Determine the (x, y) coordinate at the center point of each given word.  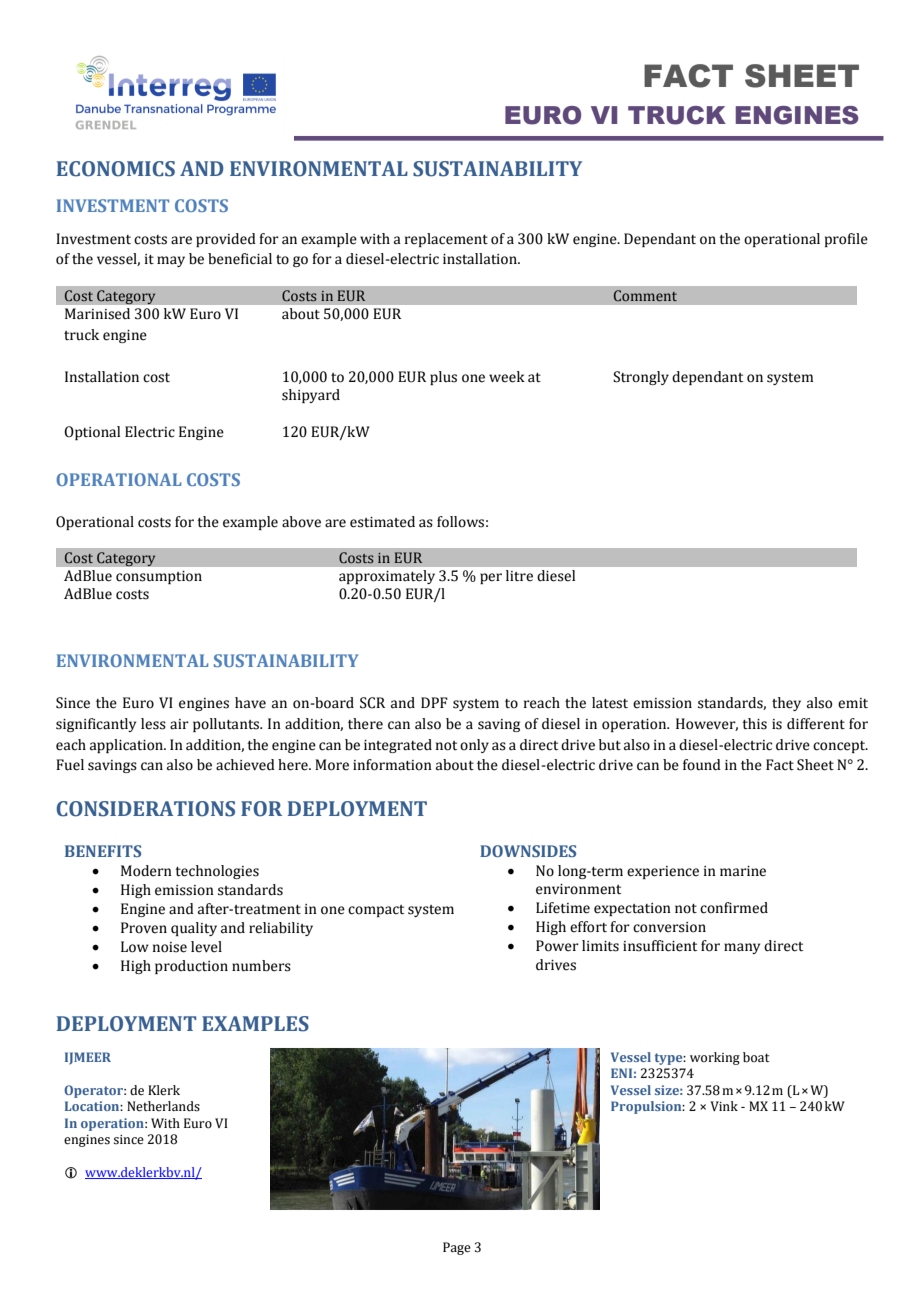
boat (756, 1057)
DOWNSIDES (528, 851)
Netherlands (163, 1106)
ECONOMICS (116, 169)
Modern (146, 871)
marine (743, 871)
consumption (159, 577)
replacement (446, 240)
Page (457, 1248)
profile (846, 240)
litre (519, 576)
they (786, 704)
